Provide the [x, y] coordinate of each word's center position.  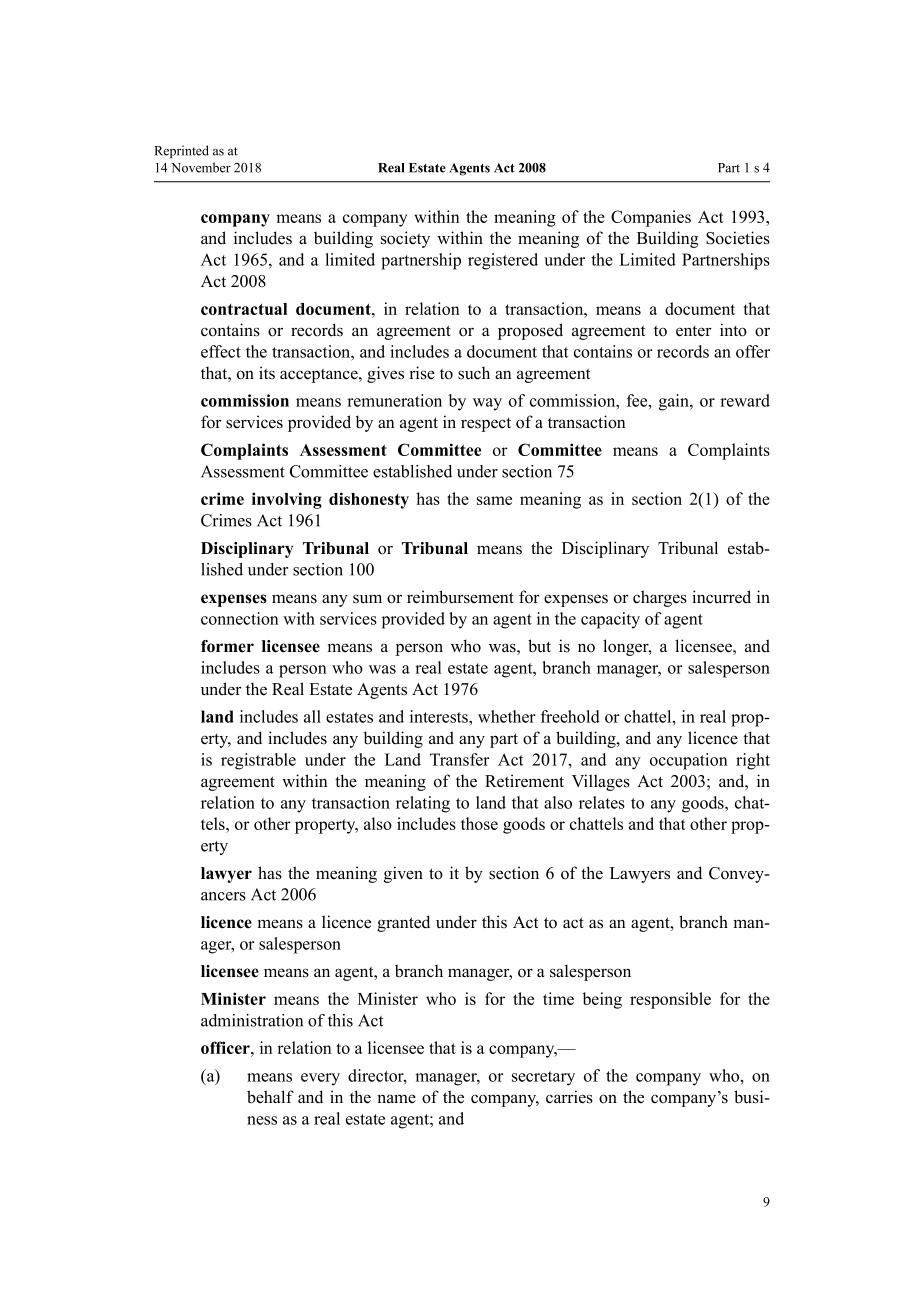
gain [675, 402]
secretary [543, 1078]
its [267, 373]
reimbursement [460, 597]
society [405, 239]
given [403, 874]
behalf [270, 1097]
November [201, 167]
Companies [651, 218]
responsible [670, 1000]
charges [660, 598]
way [487, 404]
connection [240, 618]
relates [602, 802]
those [479, 823]
